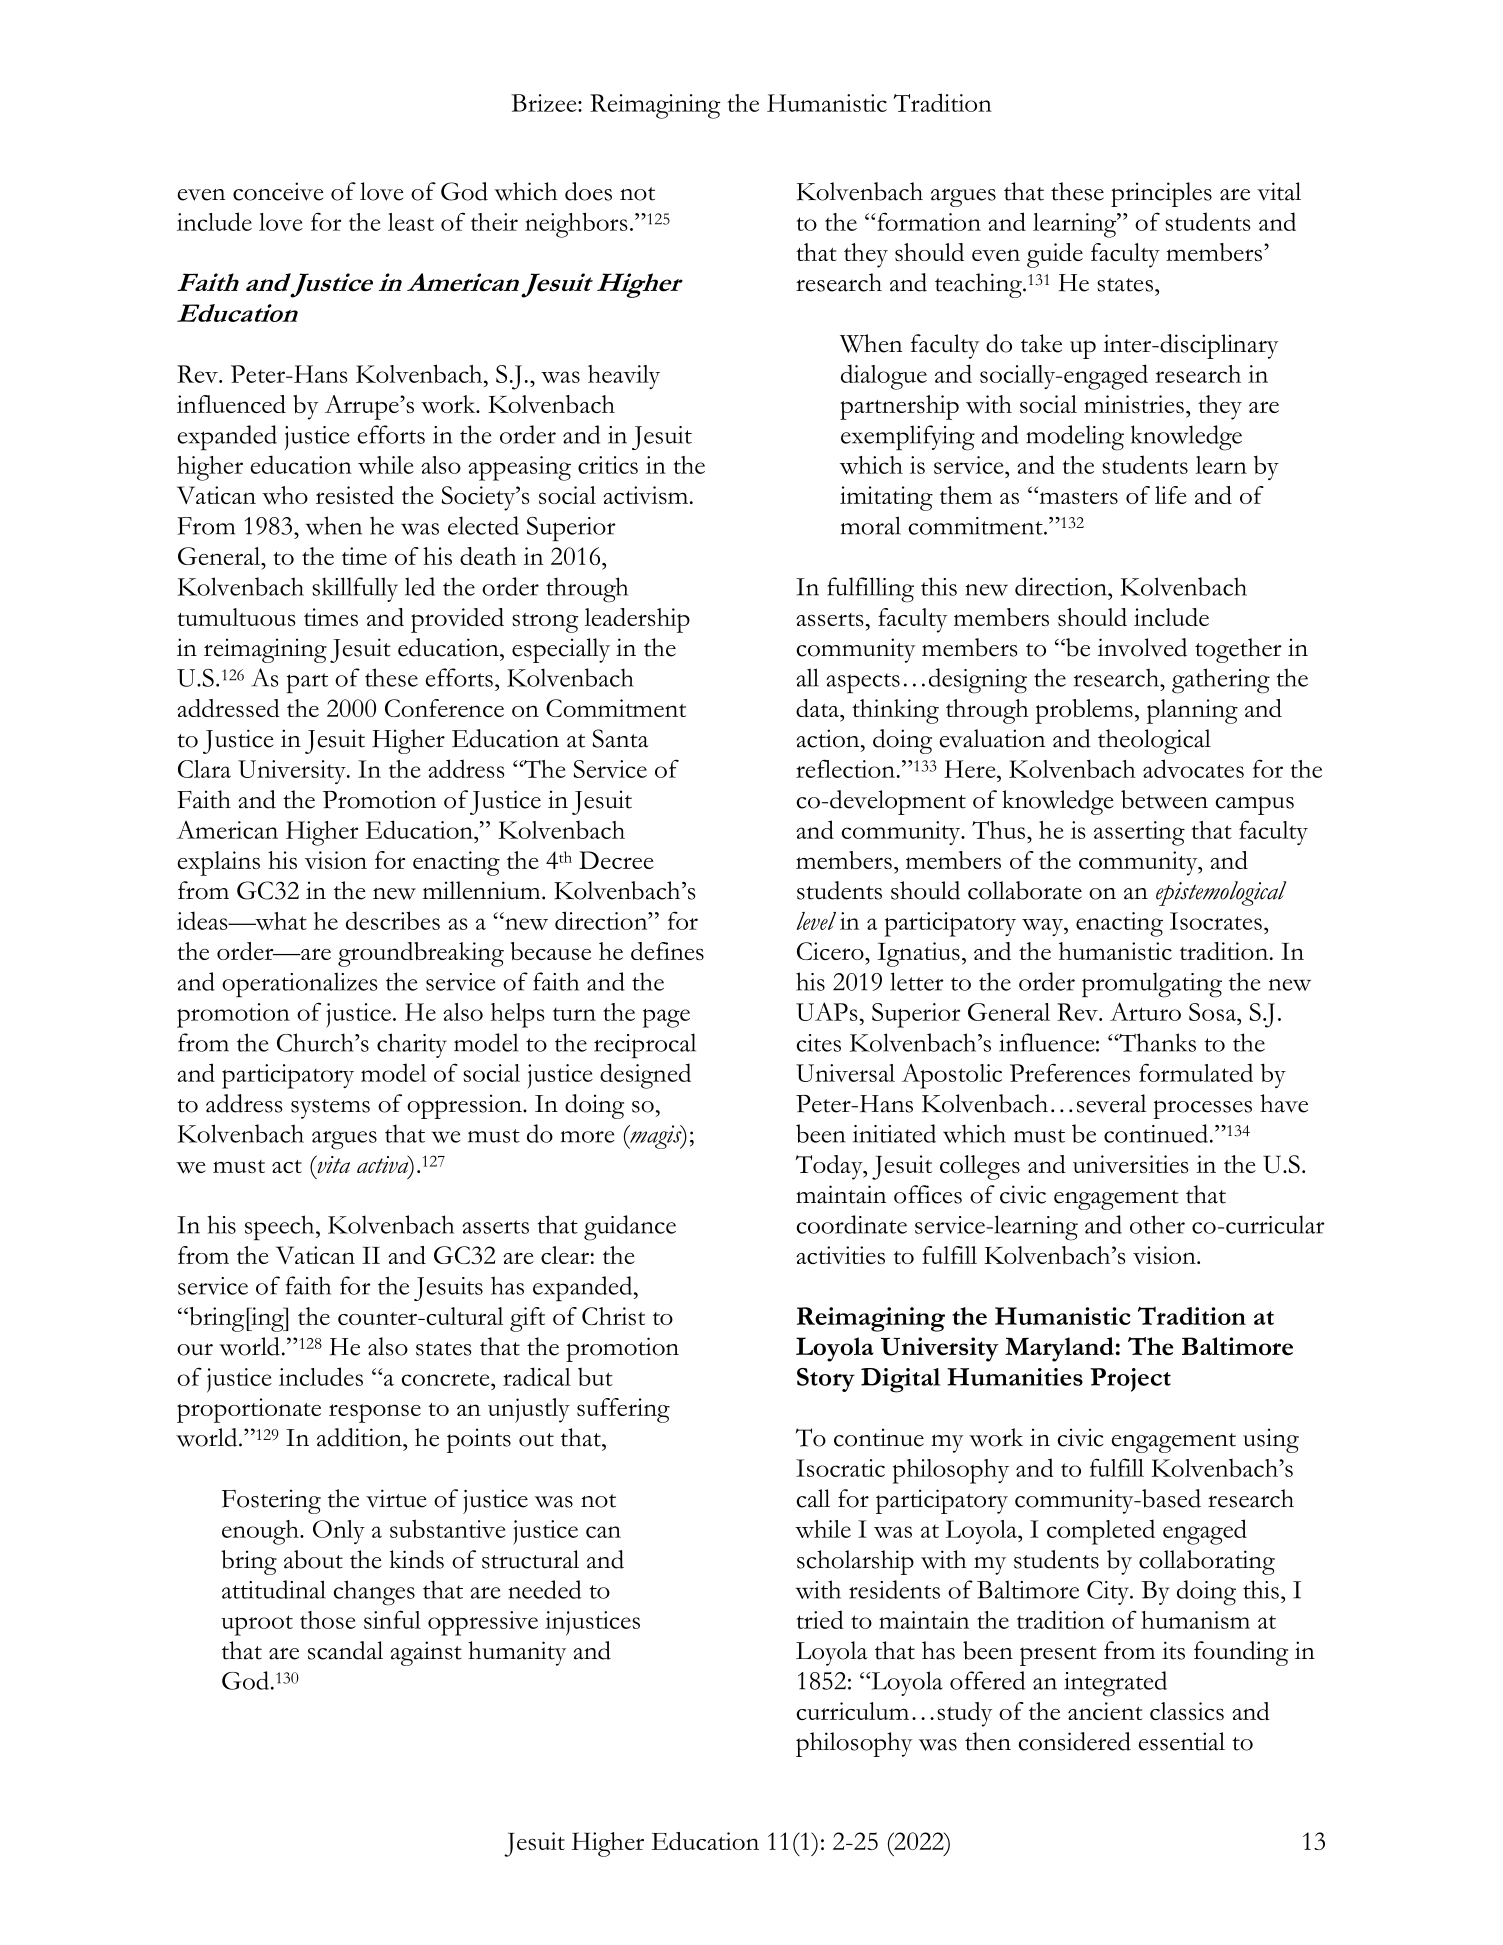 This screenshot has height=1945, width=1503. What do you see at coordinates (278, 191) in the screenshot?
I see `conceive` at bounding box center [278, 191].
